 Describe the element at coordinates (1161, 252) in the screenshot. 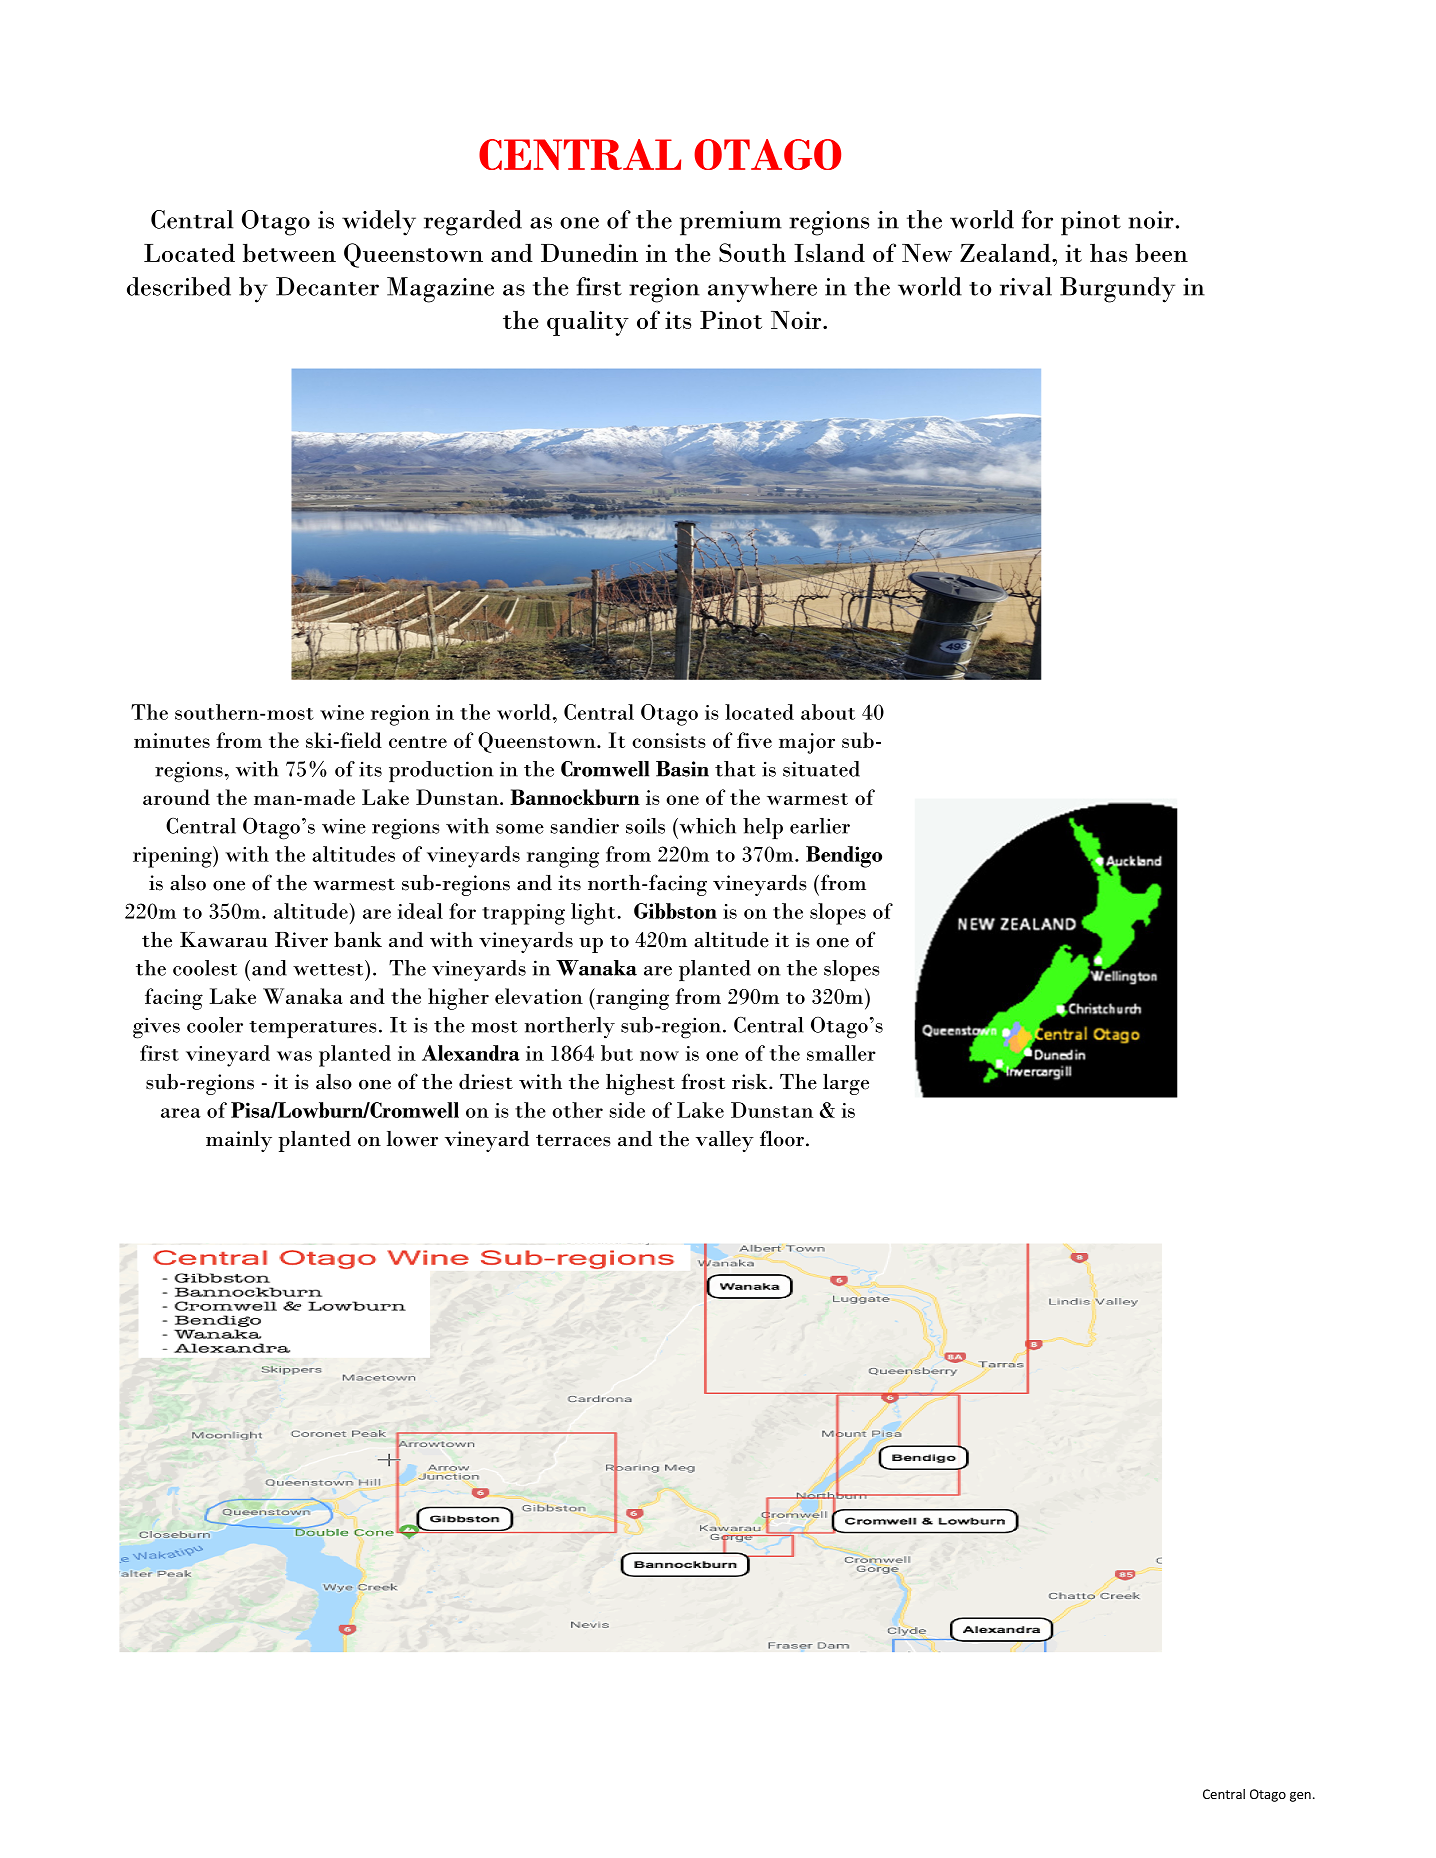

I see `been` at that location.
